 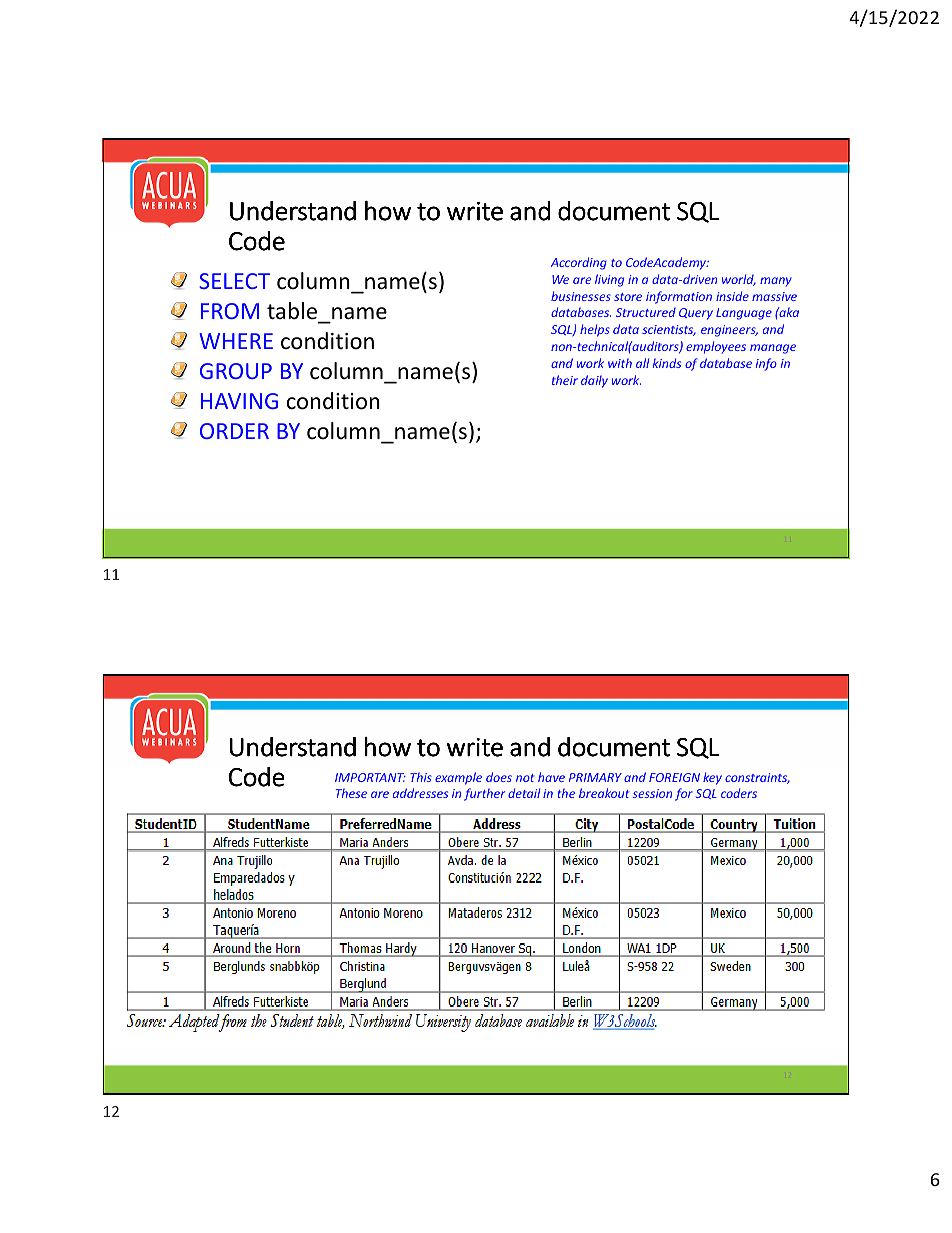 What do you see at coordinates (642, 363) in the screenshot?
I see `all` at bounding box center [642, 363].
